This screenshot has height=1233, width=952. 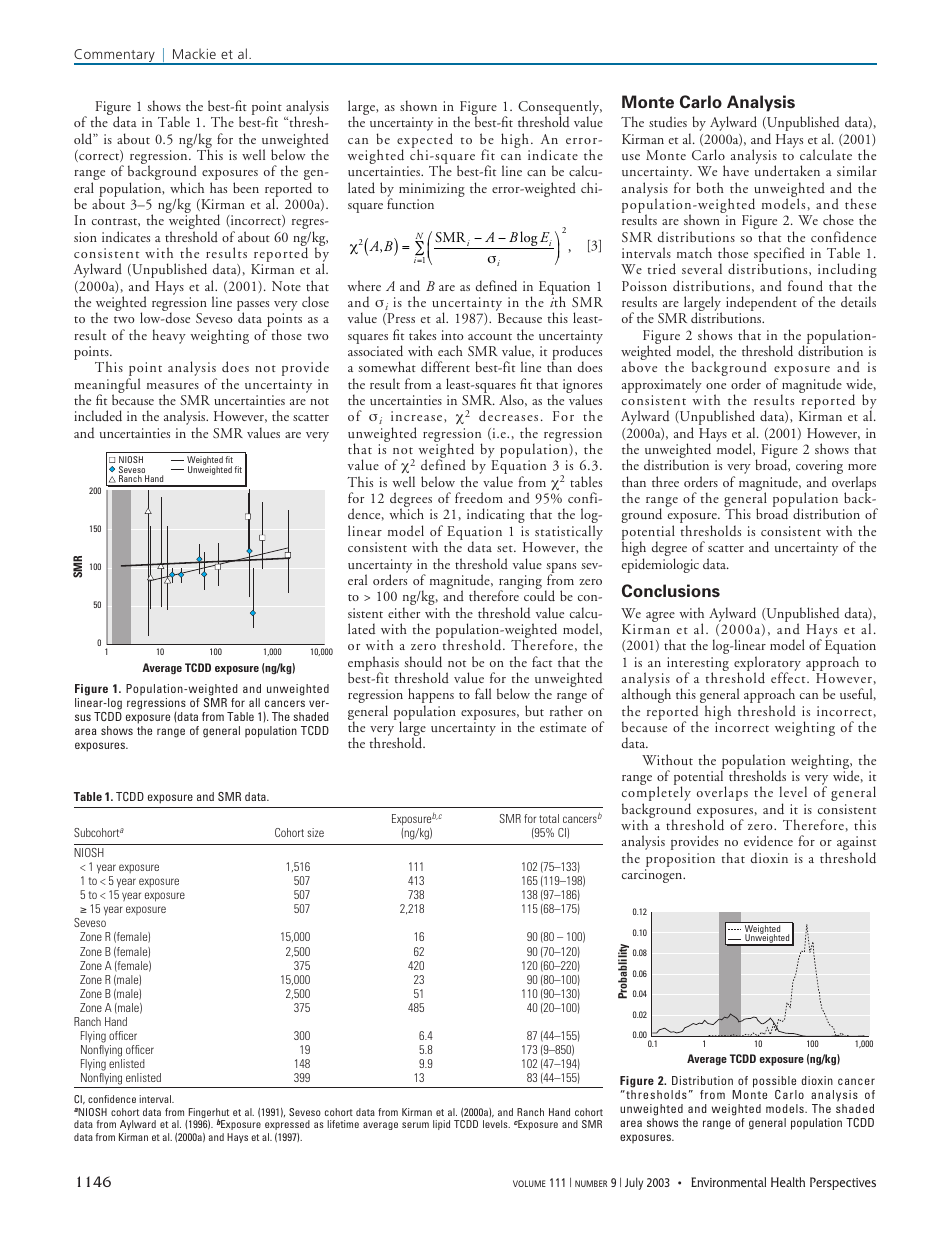 What do you see at coordinates (856, 844) in the screenshot?
I see `against` at bounding box center [856, 844].
